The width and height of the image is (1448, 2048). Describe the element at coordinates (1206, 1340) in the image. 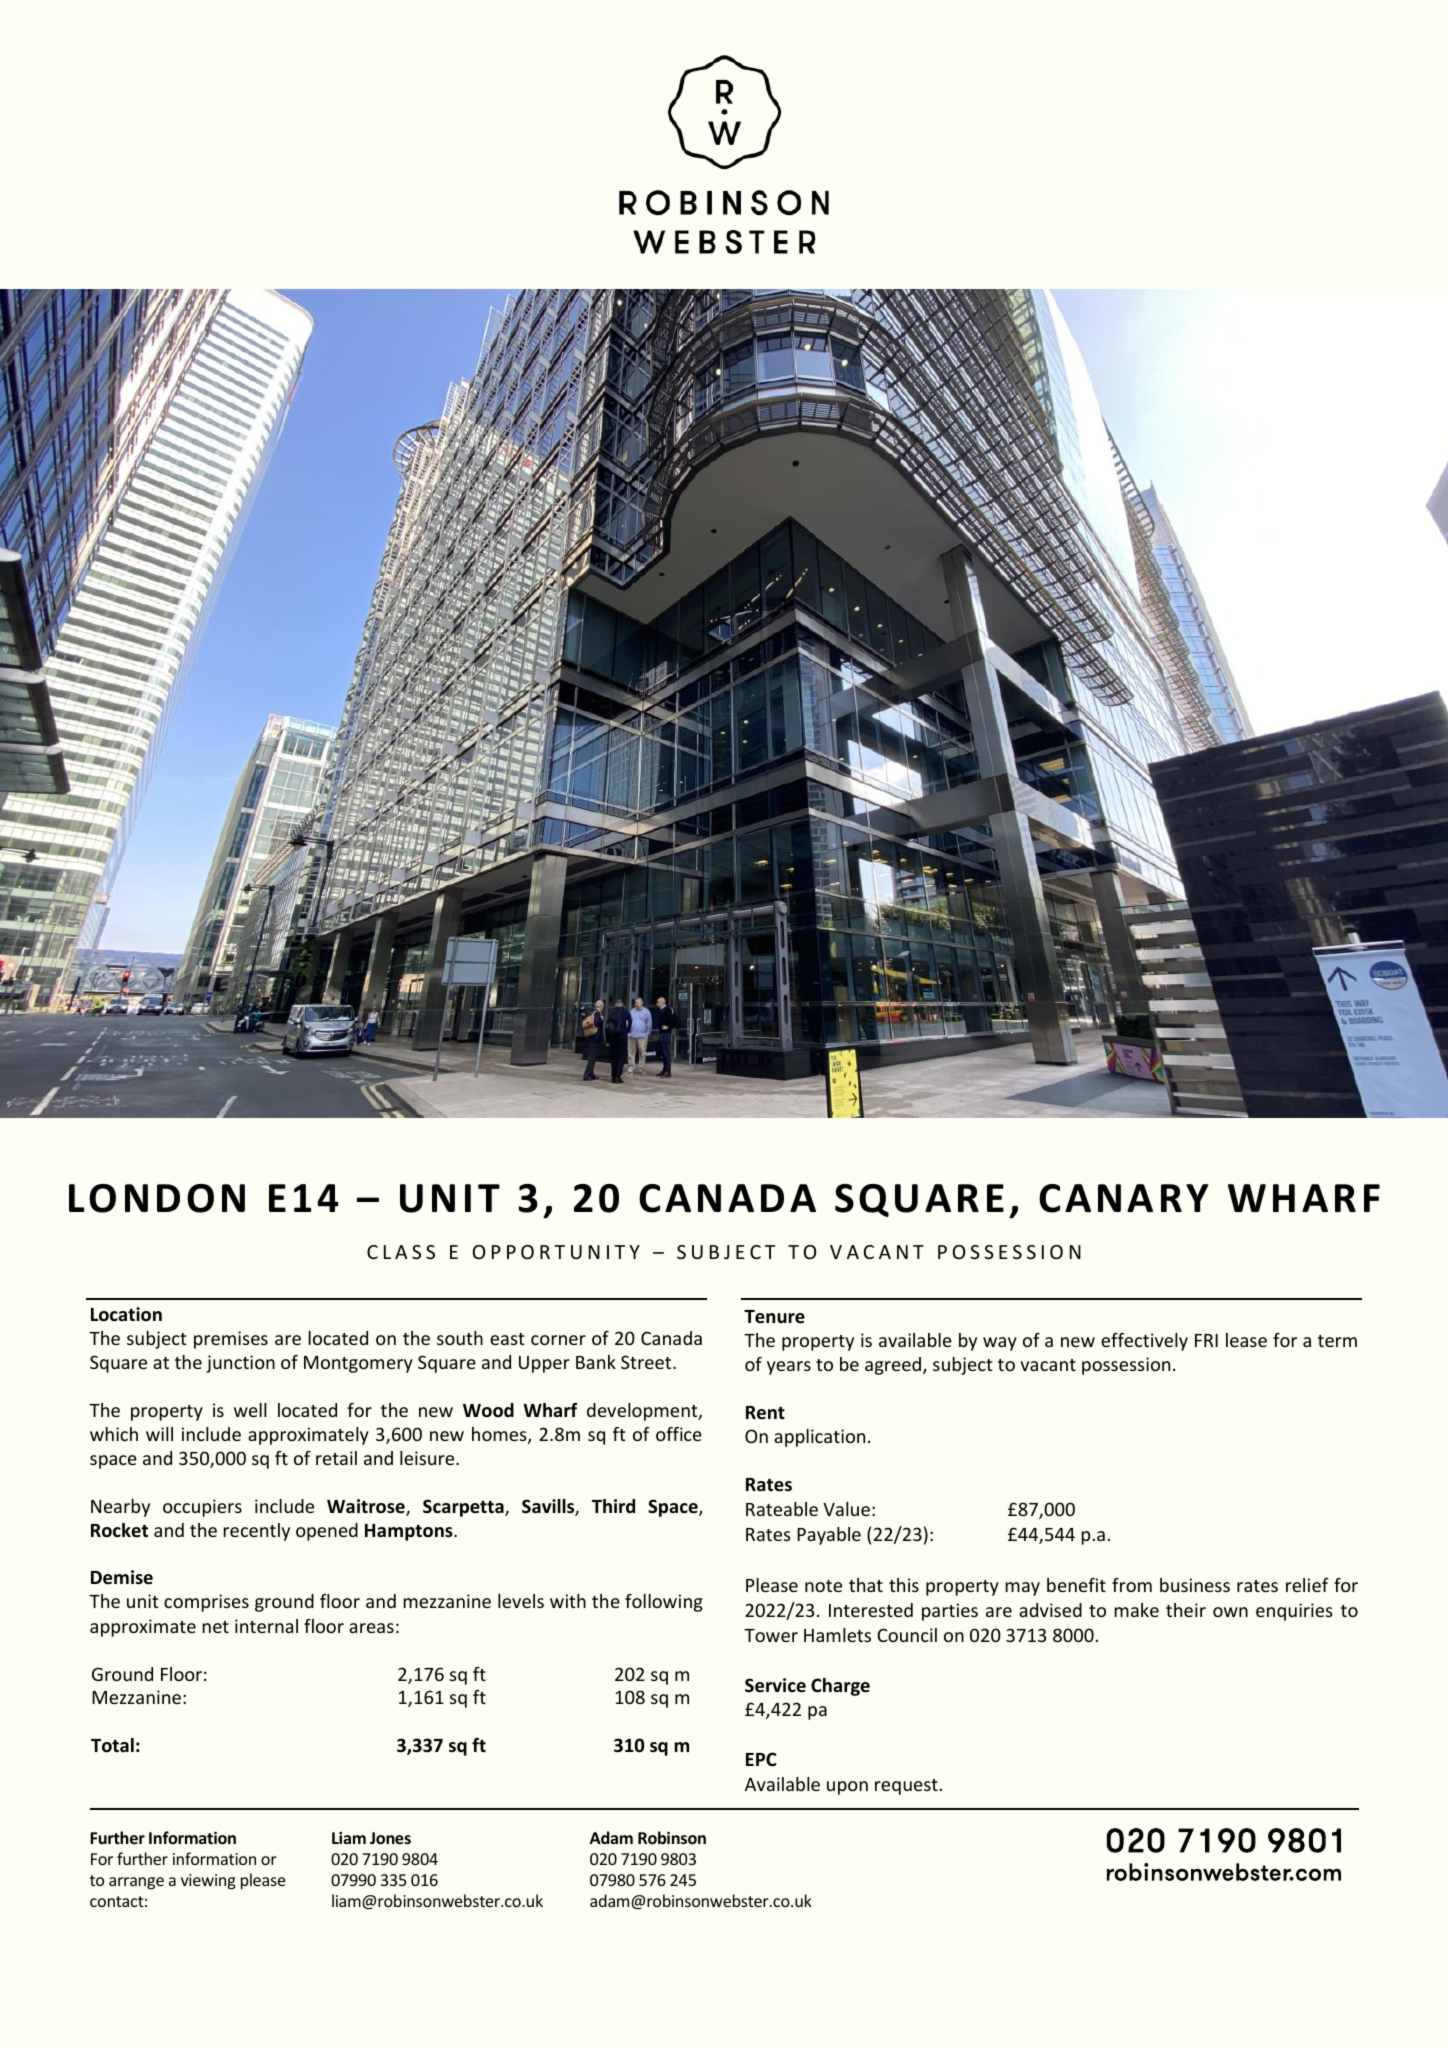

I see `FRI` at that location.
